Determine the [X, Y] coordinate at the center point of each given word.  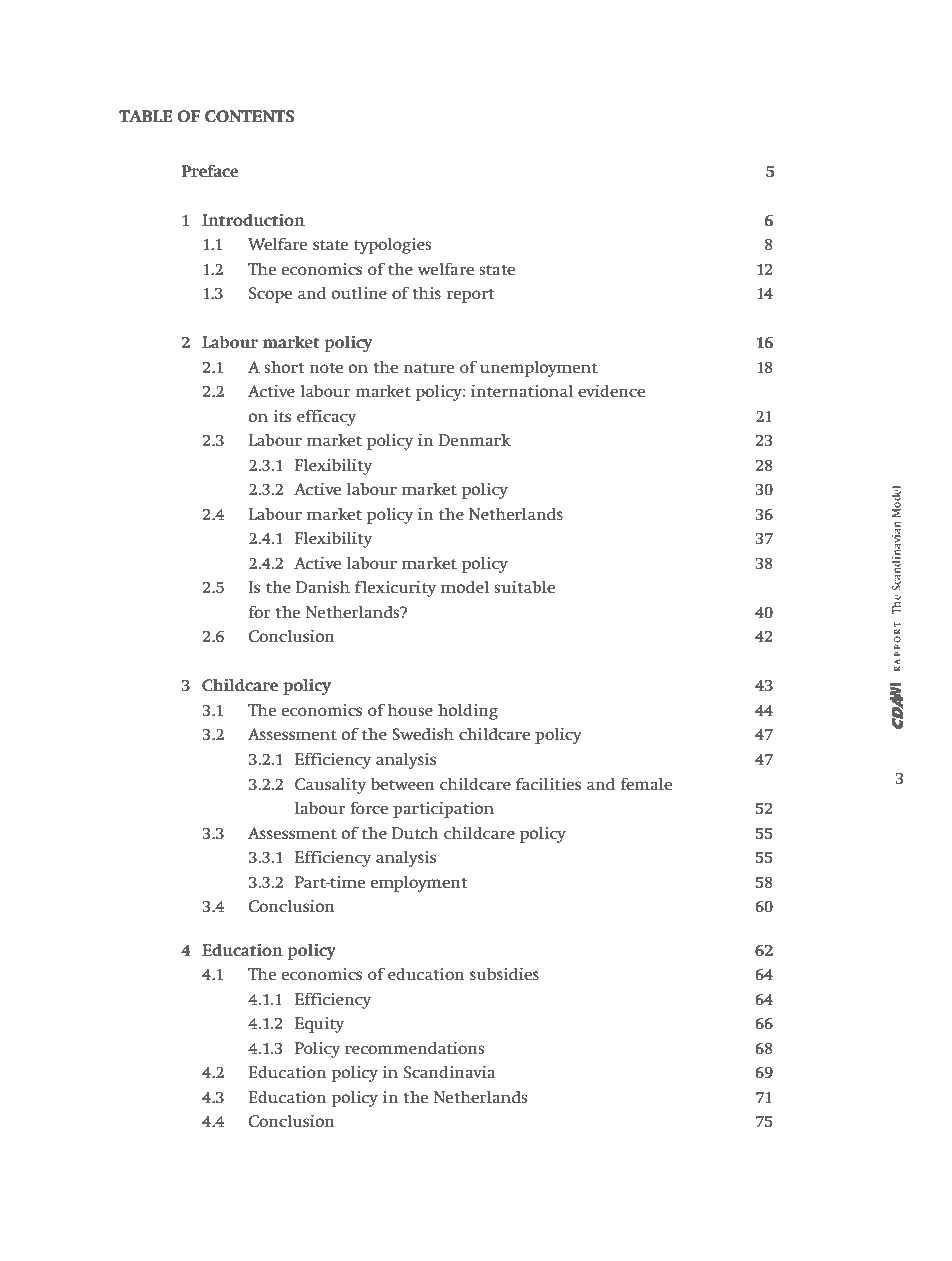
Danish [323, 587]
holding [468, 712]
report [470, 296]
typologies [392, 246]
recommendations [414, 1048]
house [410, 710]
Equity [319, 1025]
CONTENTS [249, 116]
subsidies [504, 974]
